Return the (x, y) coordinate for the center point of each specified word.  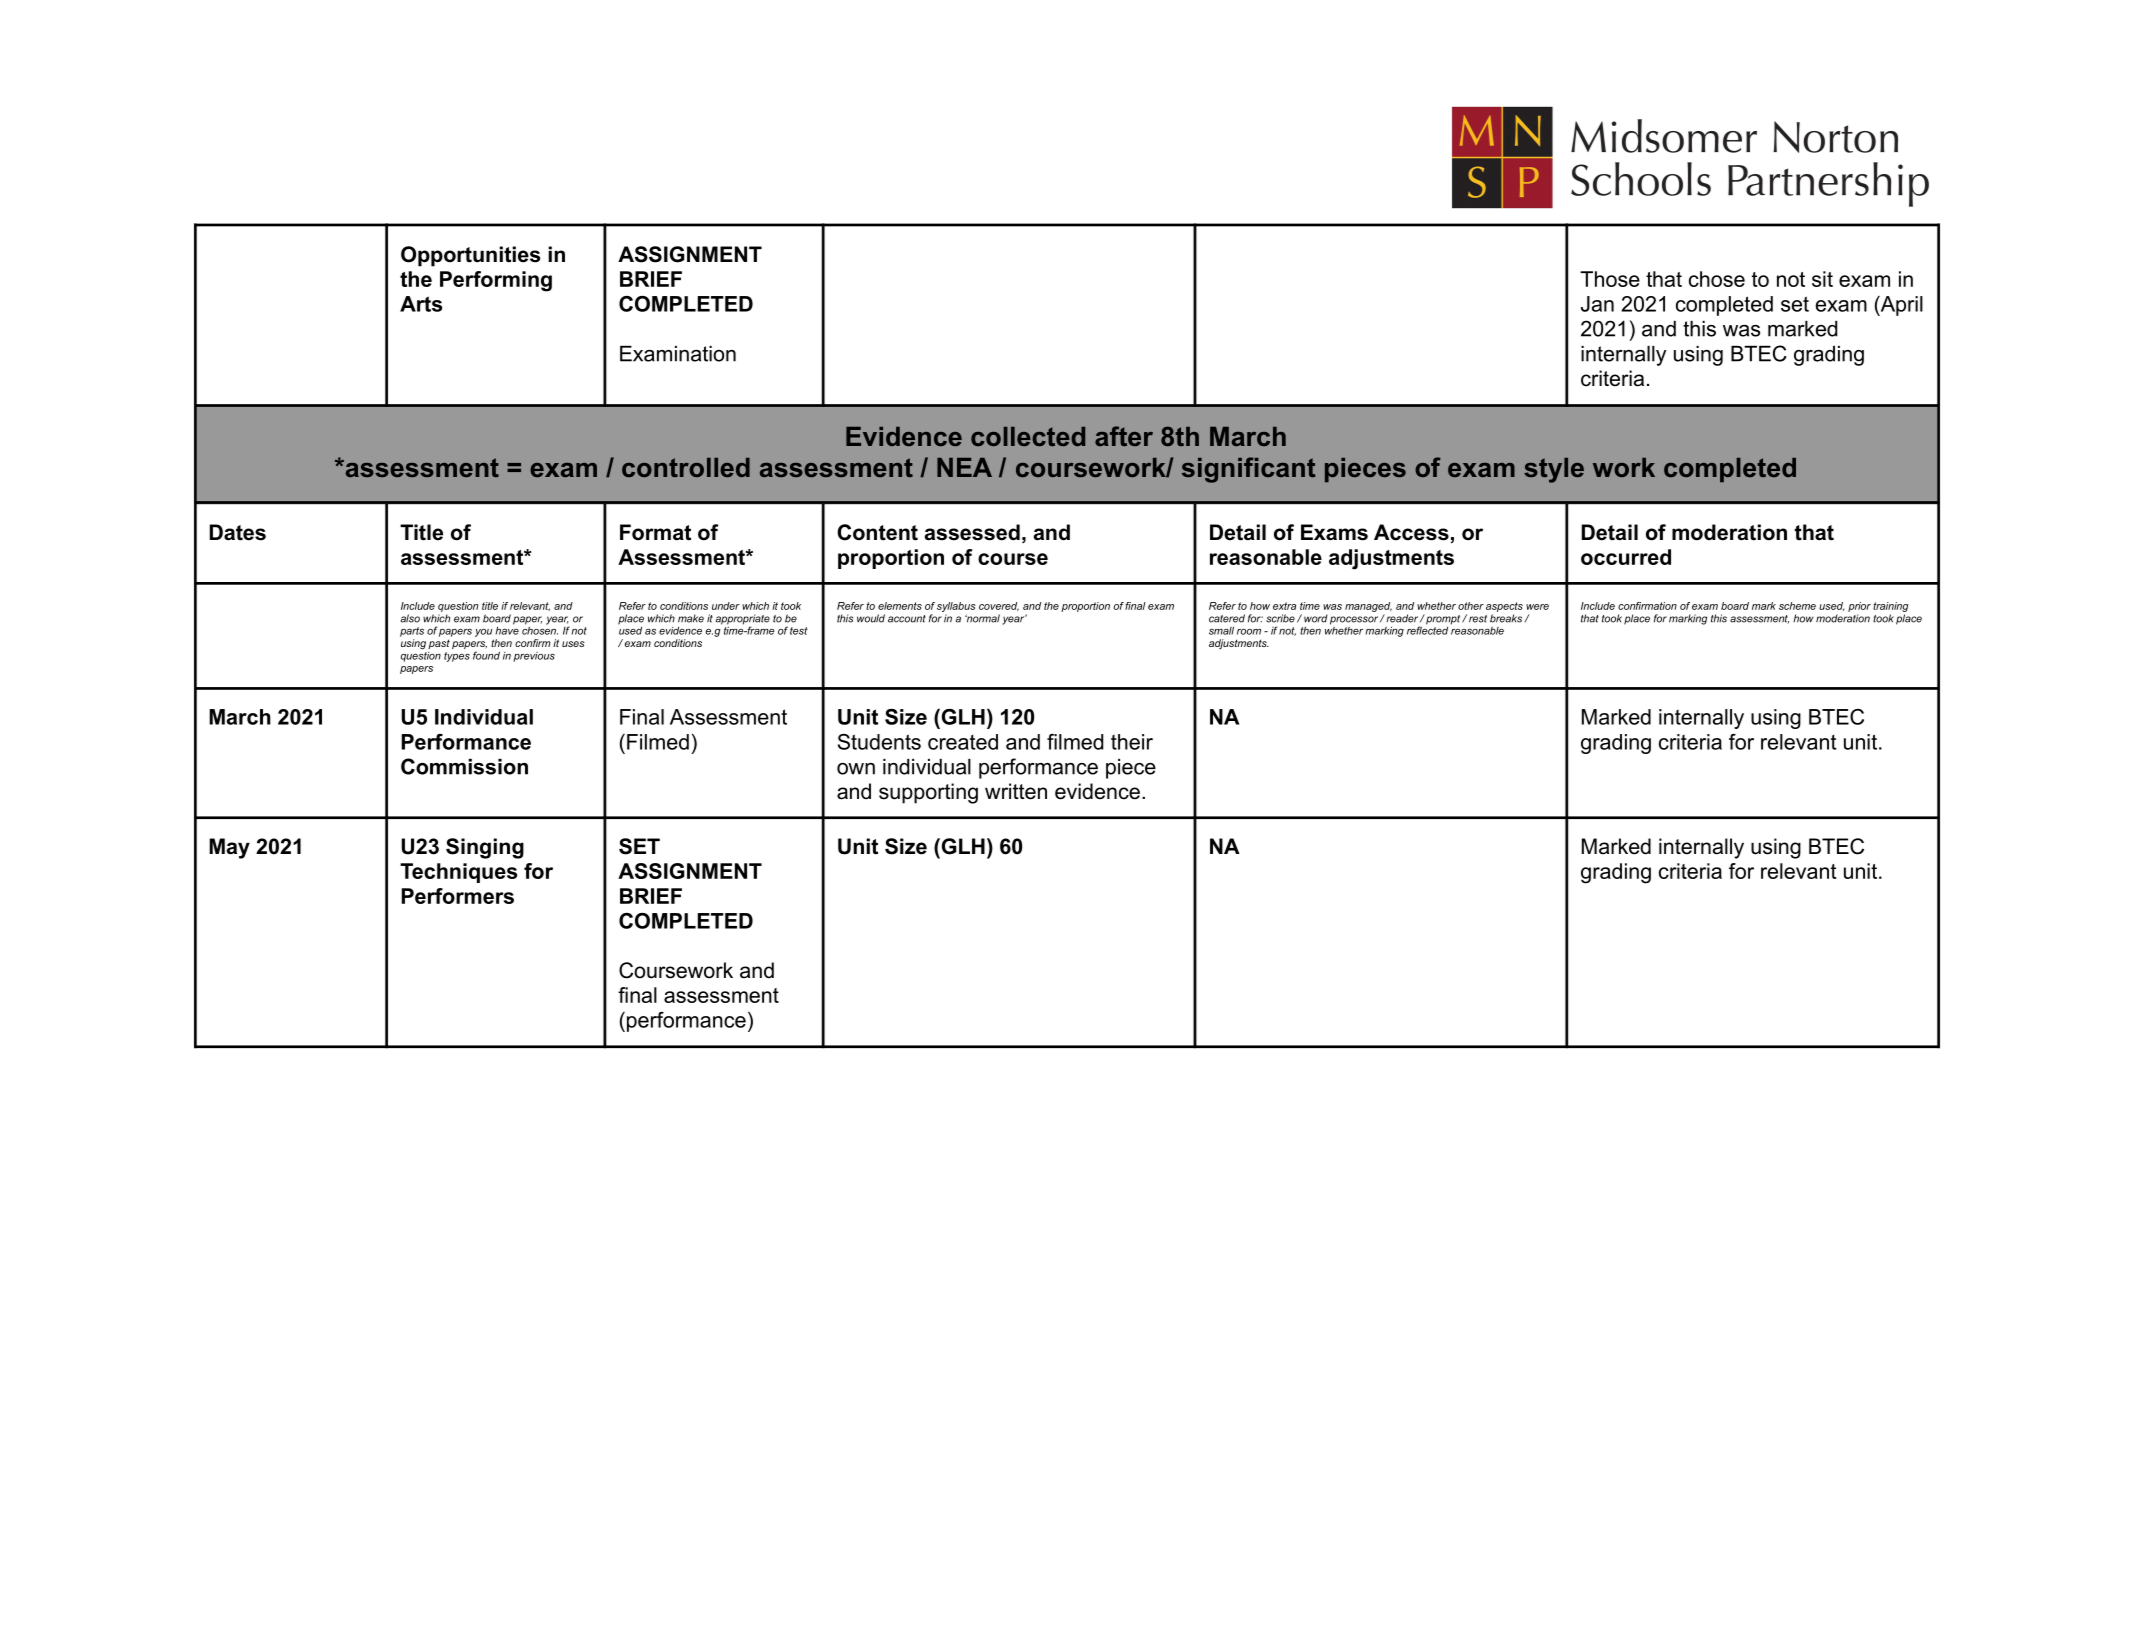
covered (999, 606)
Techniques (458, 873)
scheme (1797, 606)
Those (1610, 279)
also (410, 618)
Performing (496, 281)
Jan (1597, 304)
